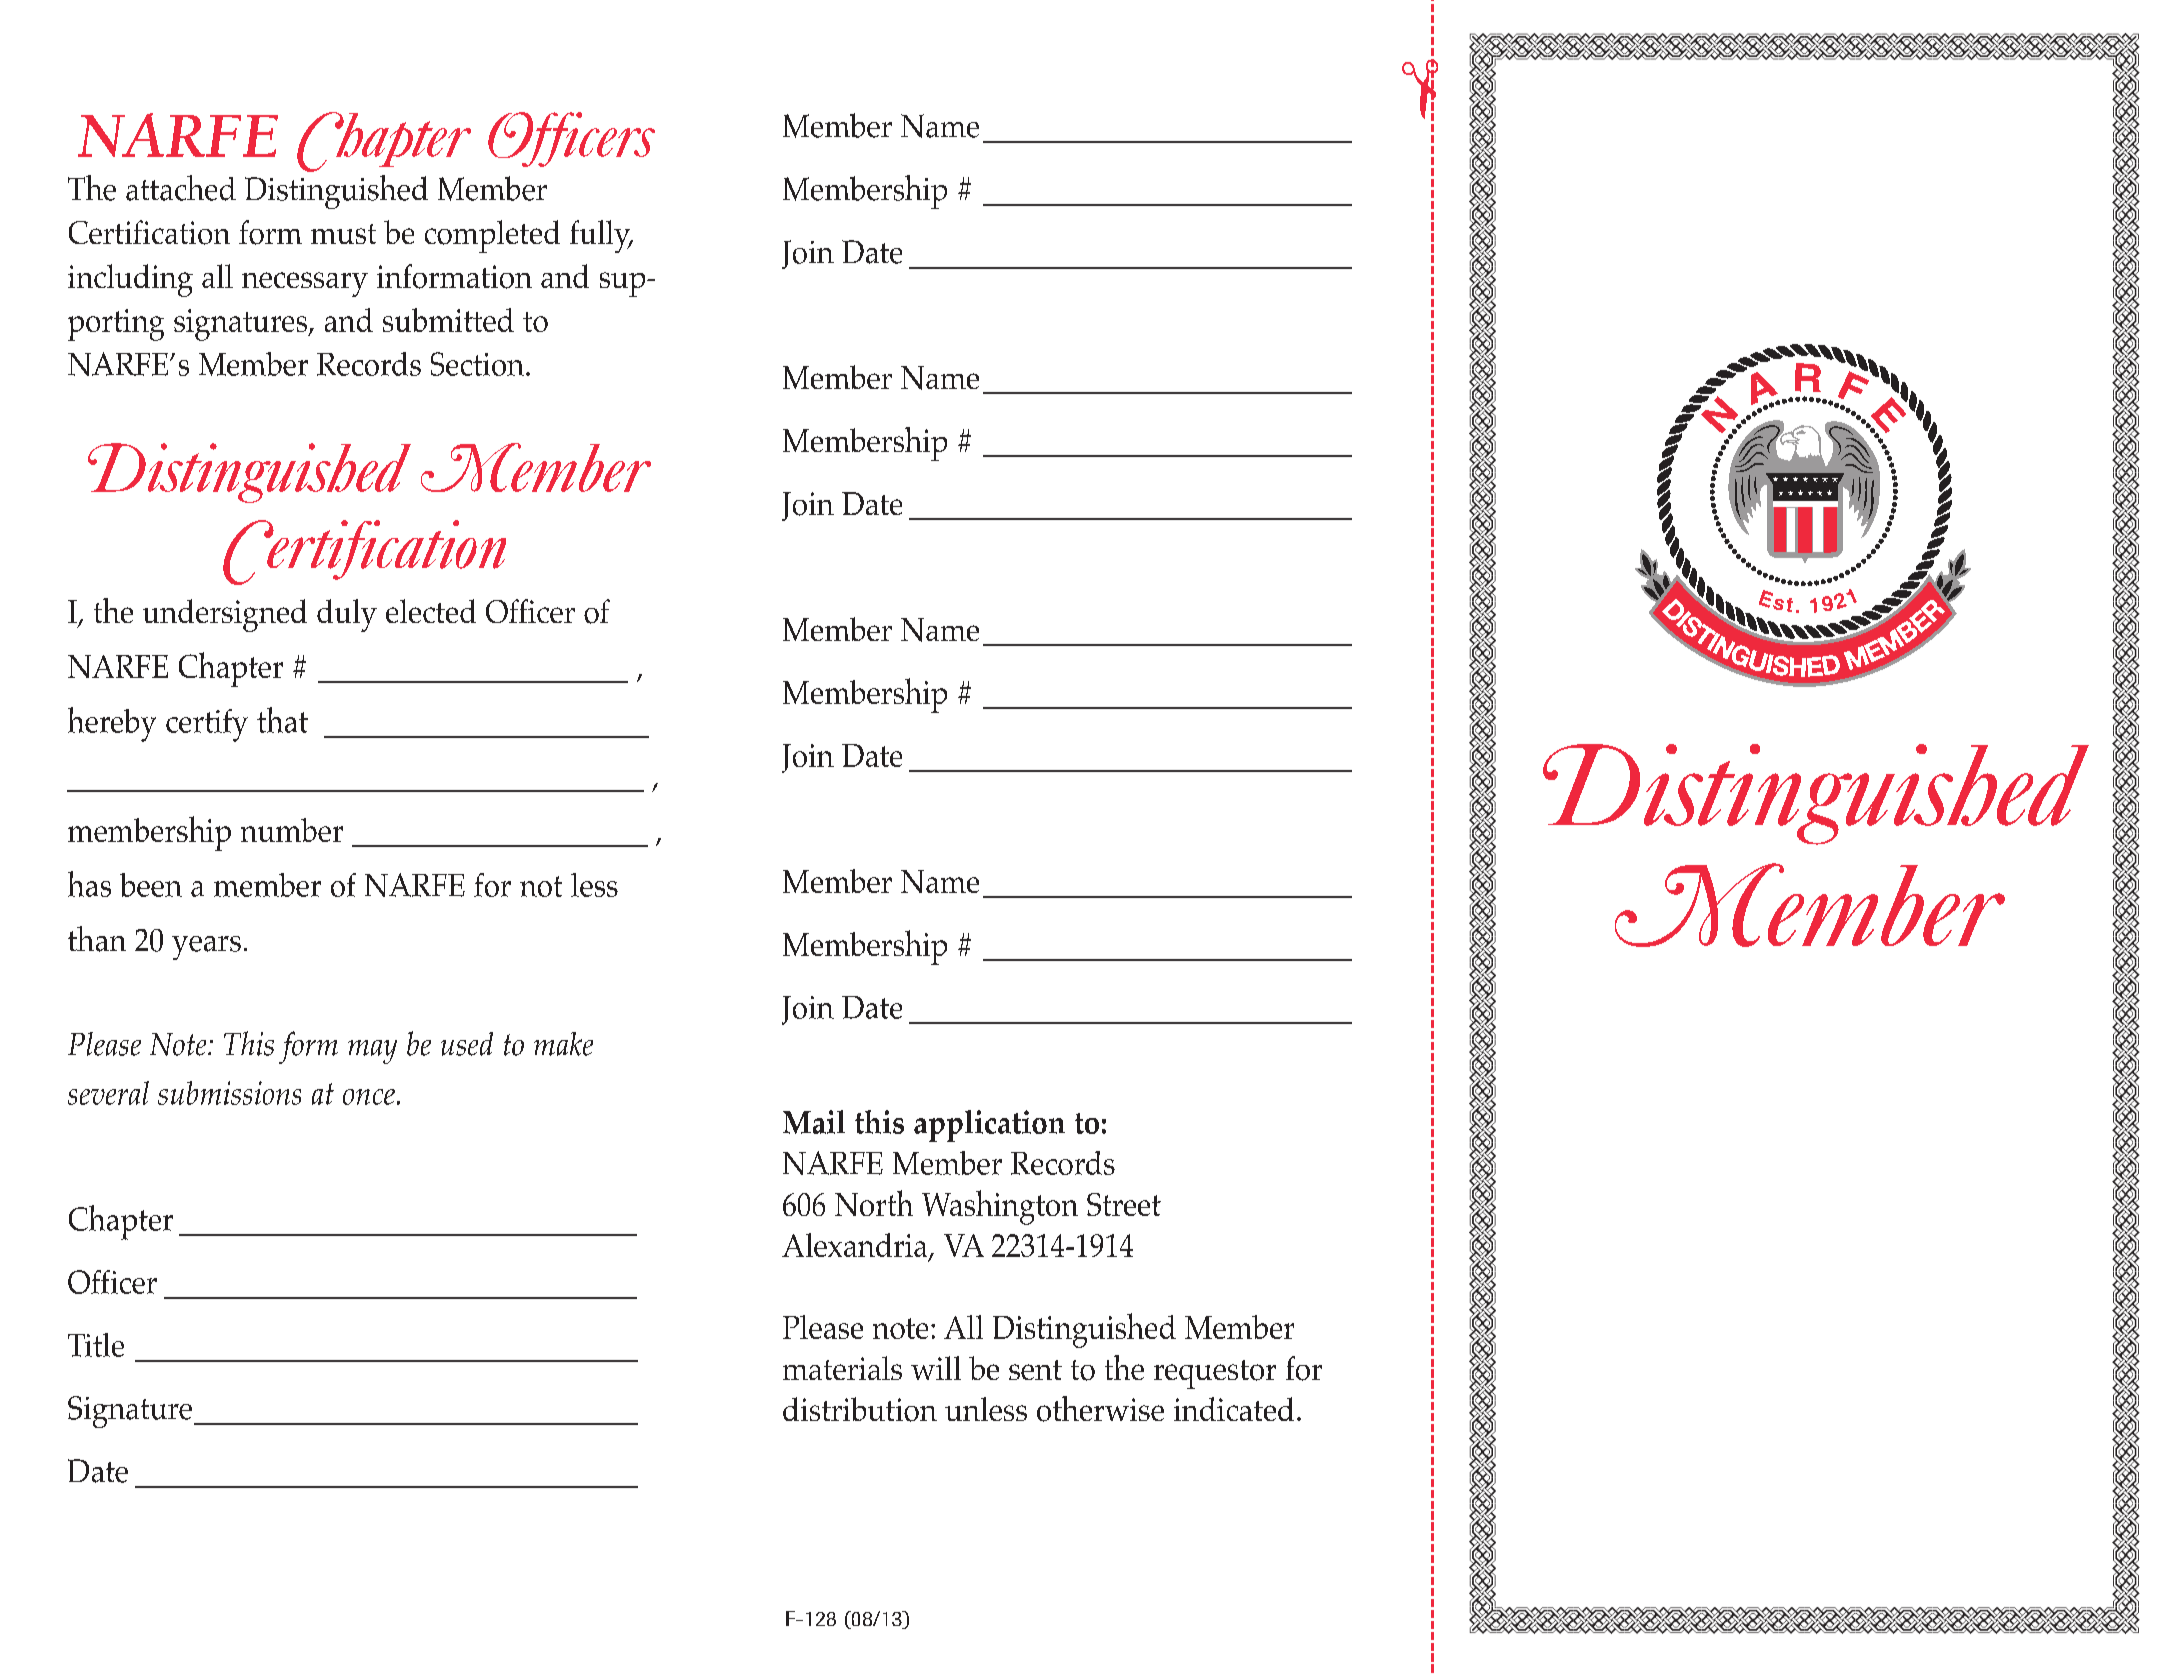 The width and height of the page is (2168, 1675). I want to click on attached, so click(181, 188).
